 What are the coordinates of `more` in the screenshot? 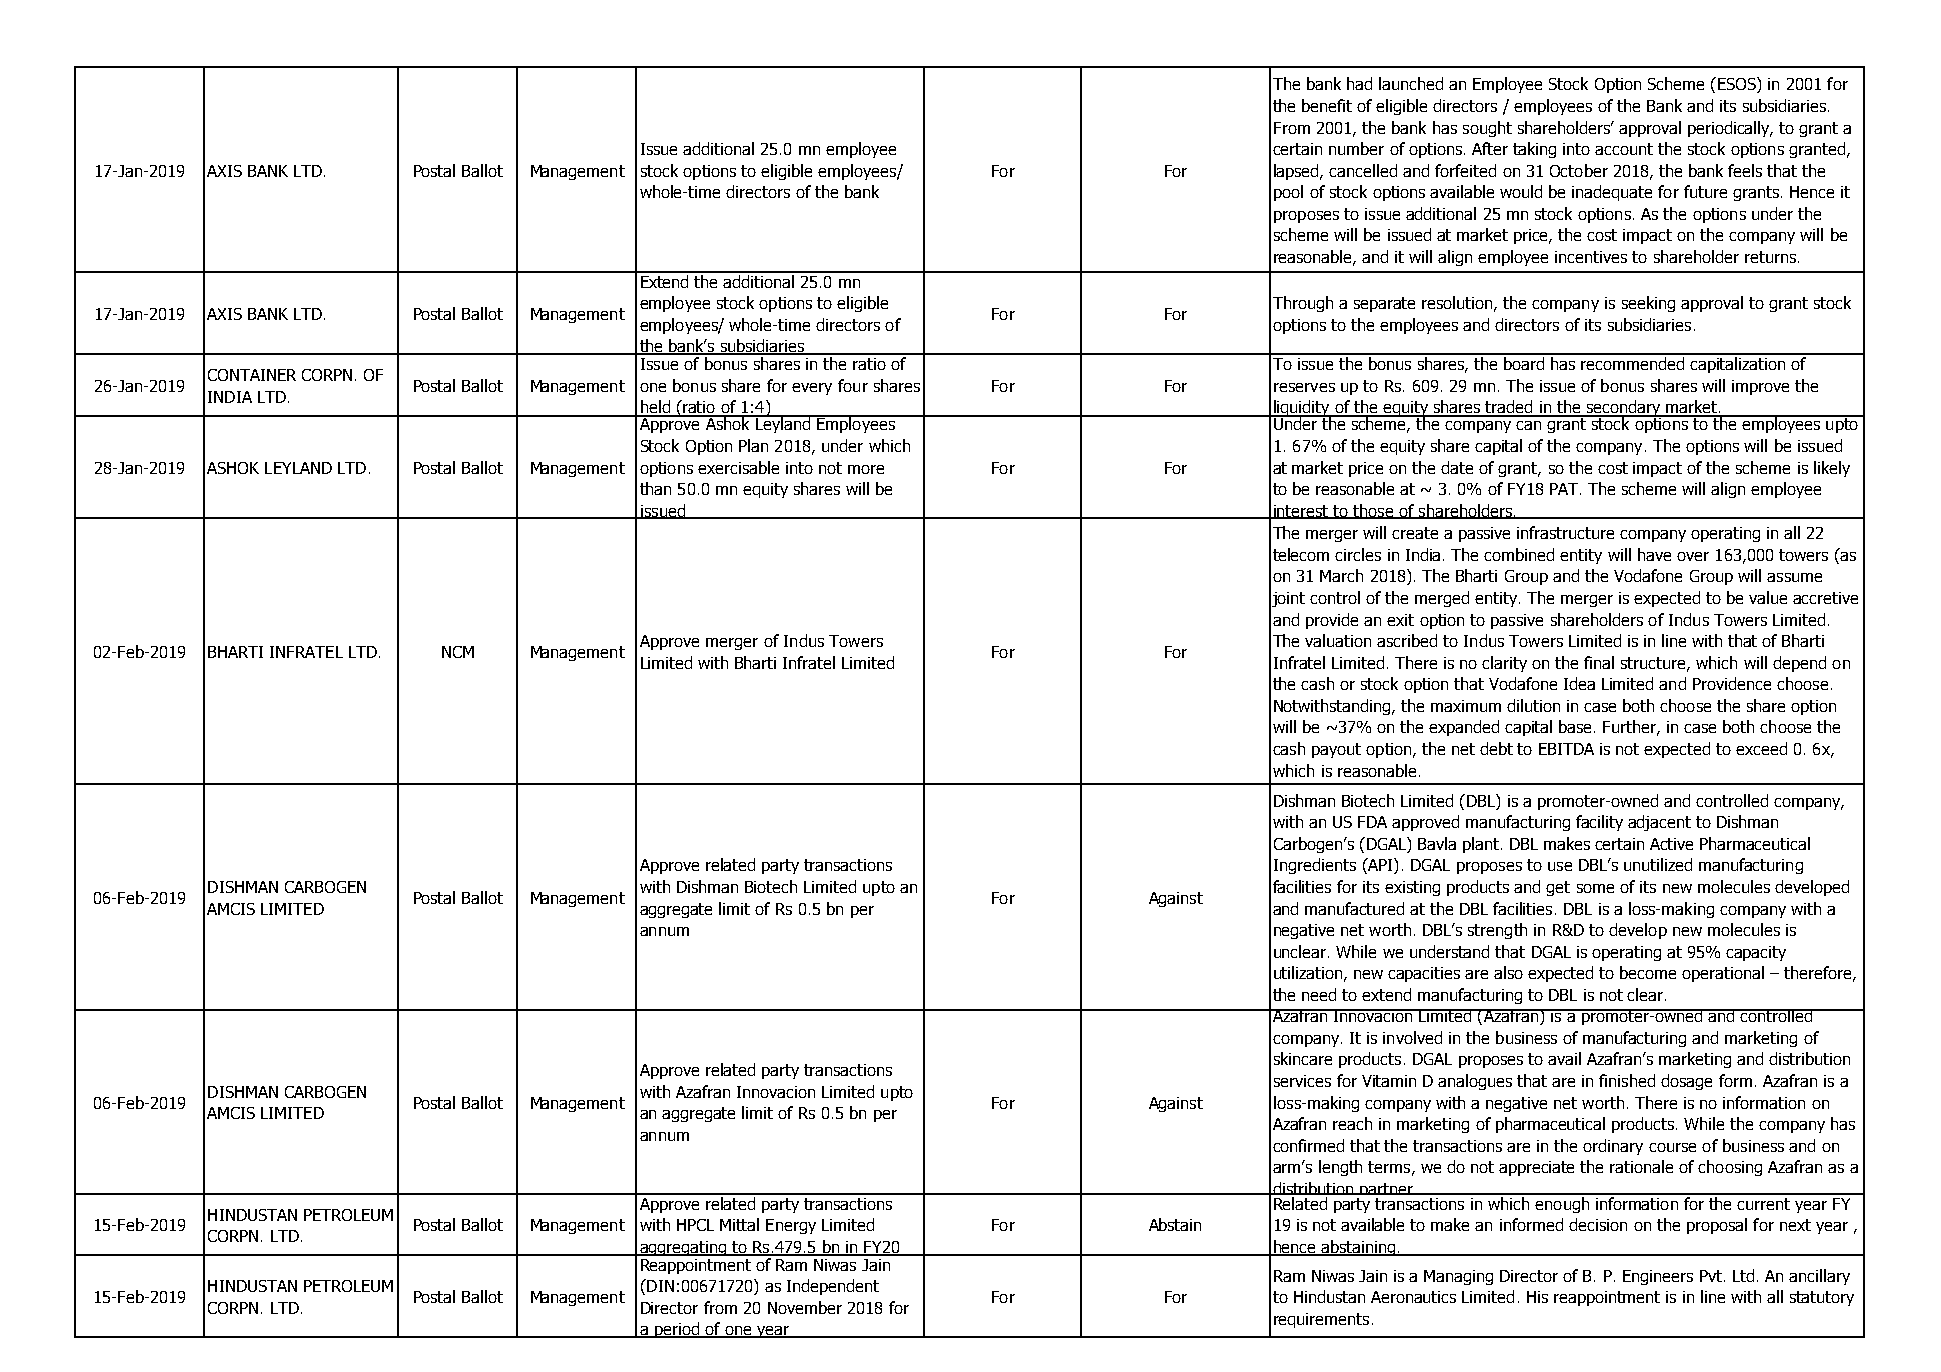 It's located at (866, 469).
